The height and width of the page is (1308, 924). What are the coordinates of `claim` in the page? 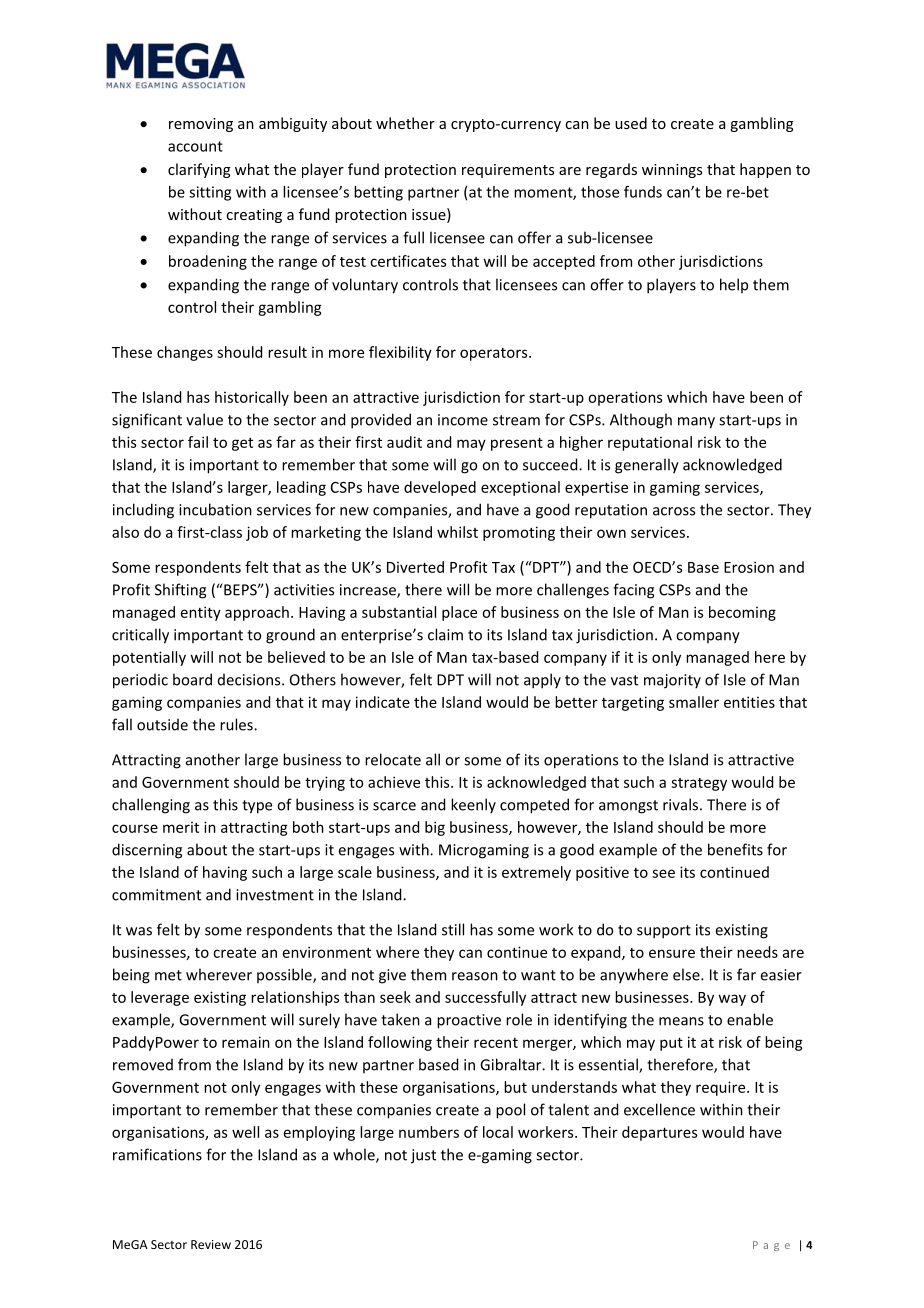 It's located at (445, 634).
